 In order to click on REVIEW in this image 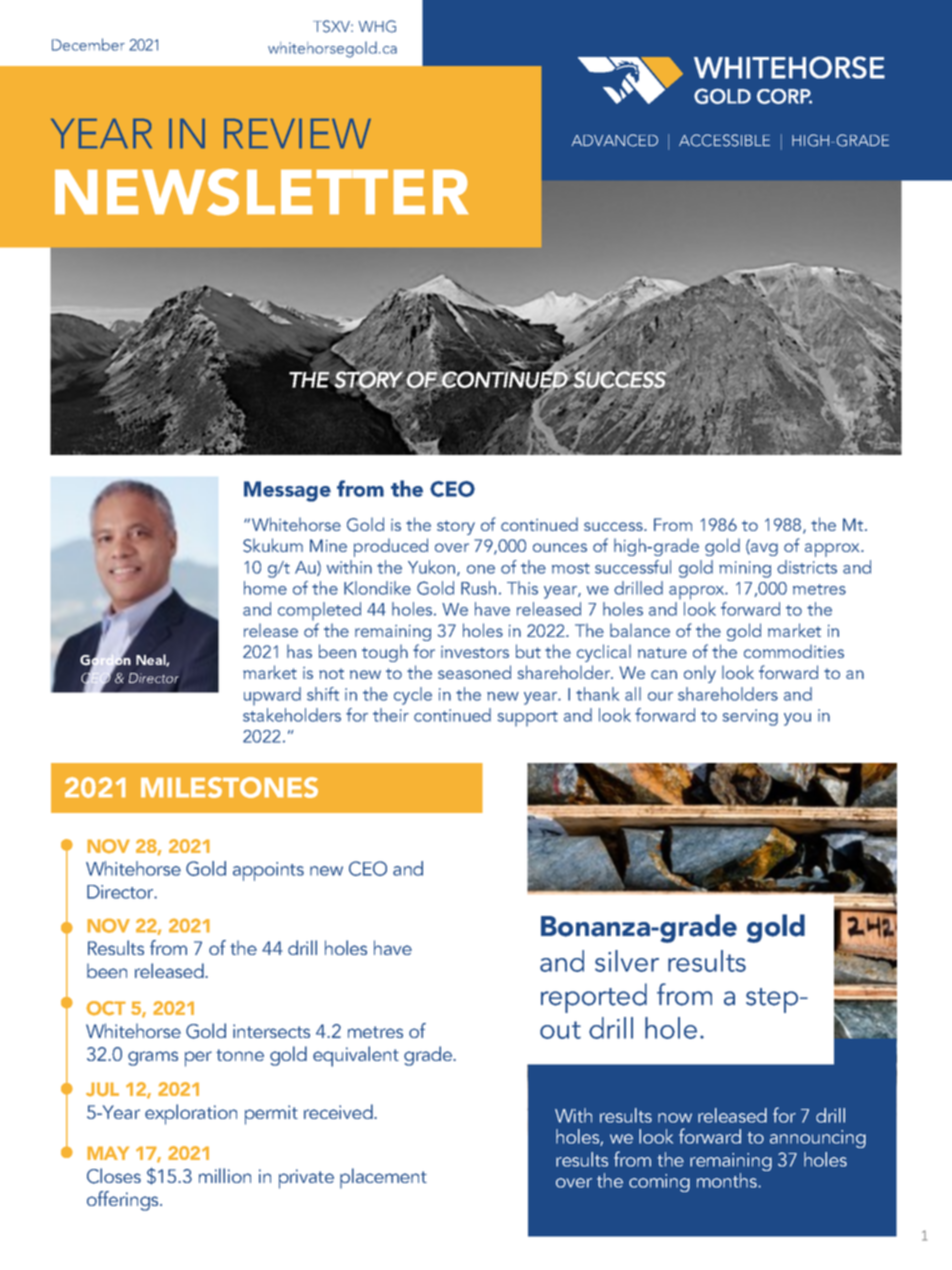, I will do `click(297, 133)`.
